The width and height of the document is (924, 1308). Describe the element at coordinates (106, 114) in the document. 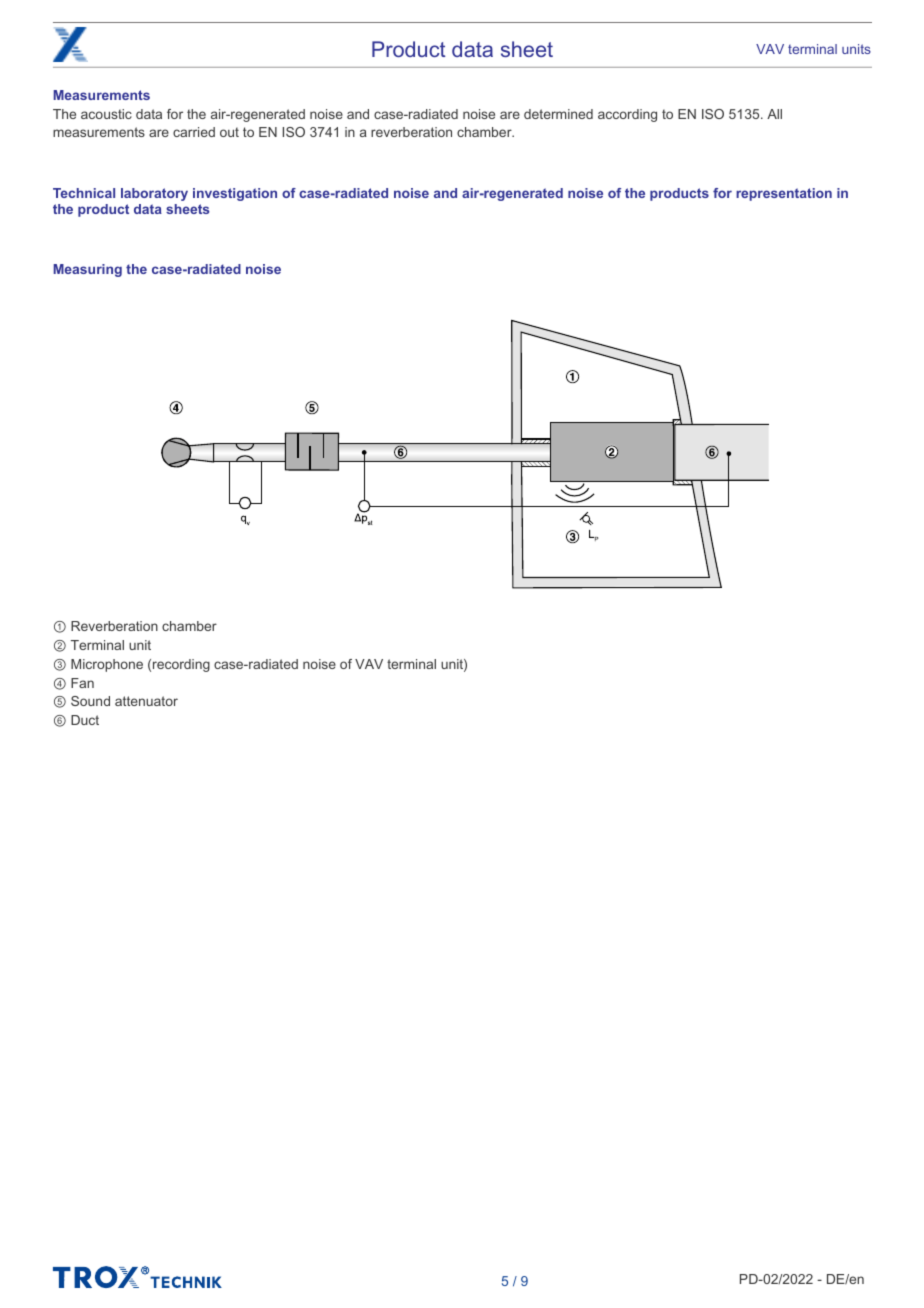

I see `acoustic` at that location.
